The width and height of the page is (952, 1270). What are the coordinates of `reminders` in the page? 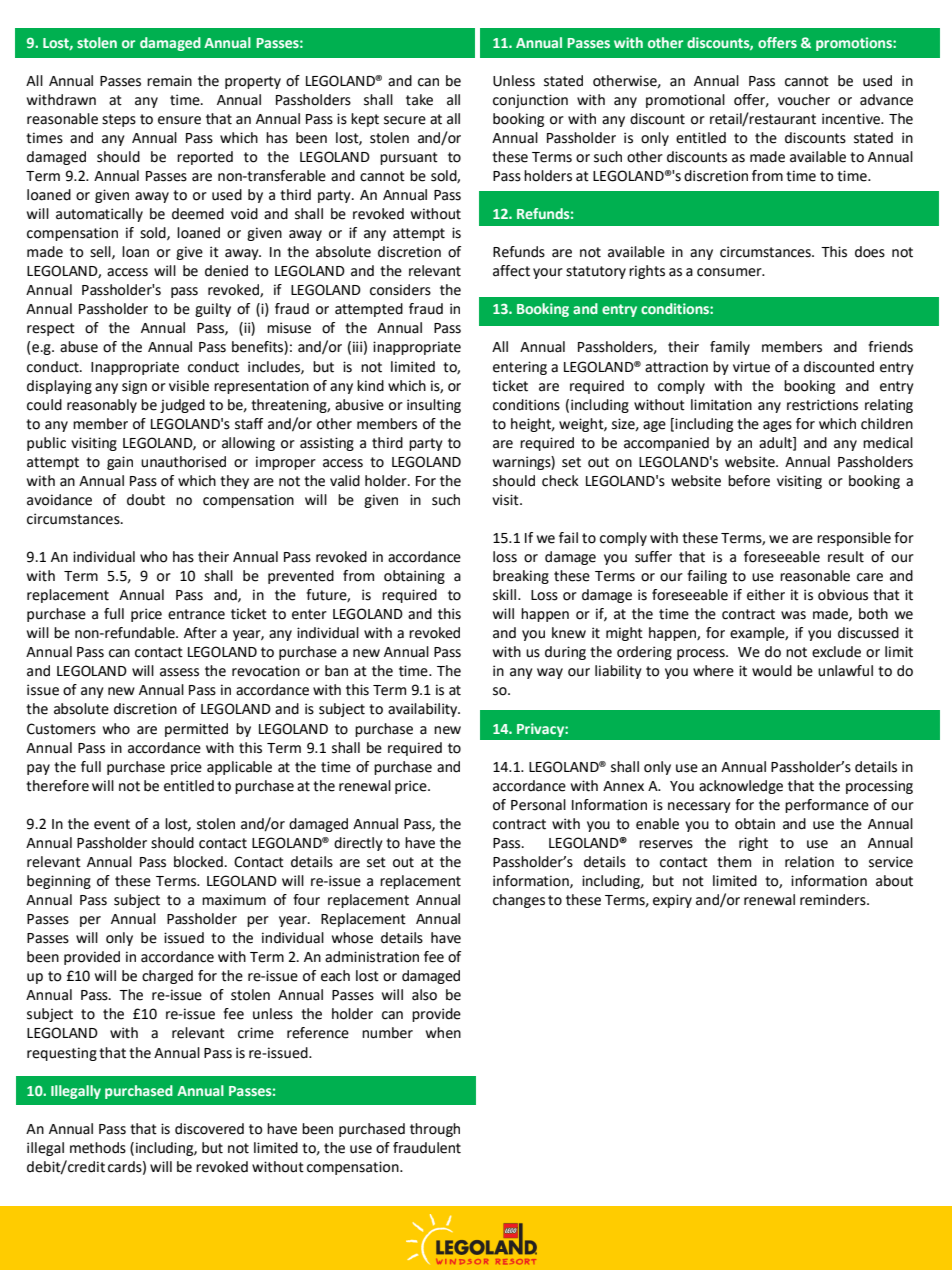 It's located at (834, 900).
